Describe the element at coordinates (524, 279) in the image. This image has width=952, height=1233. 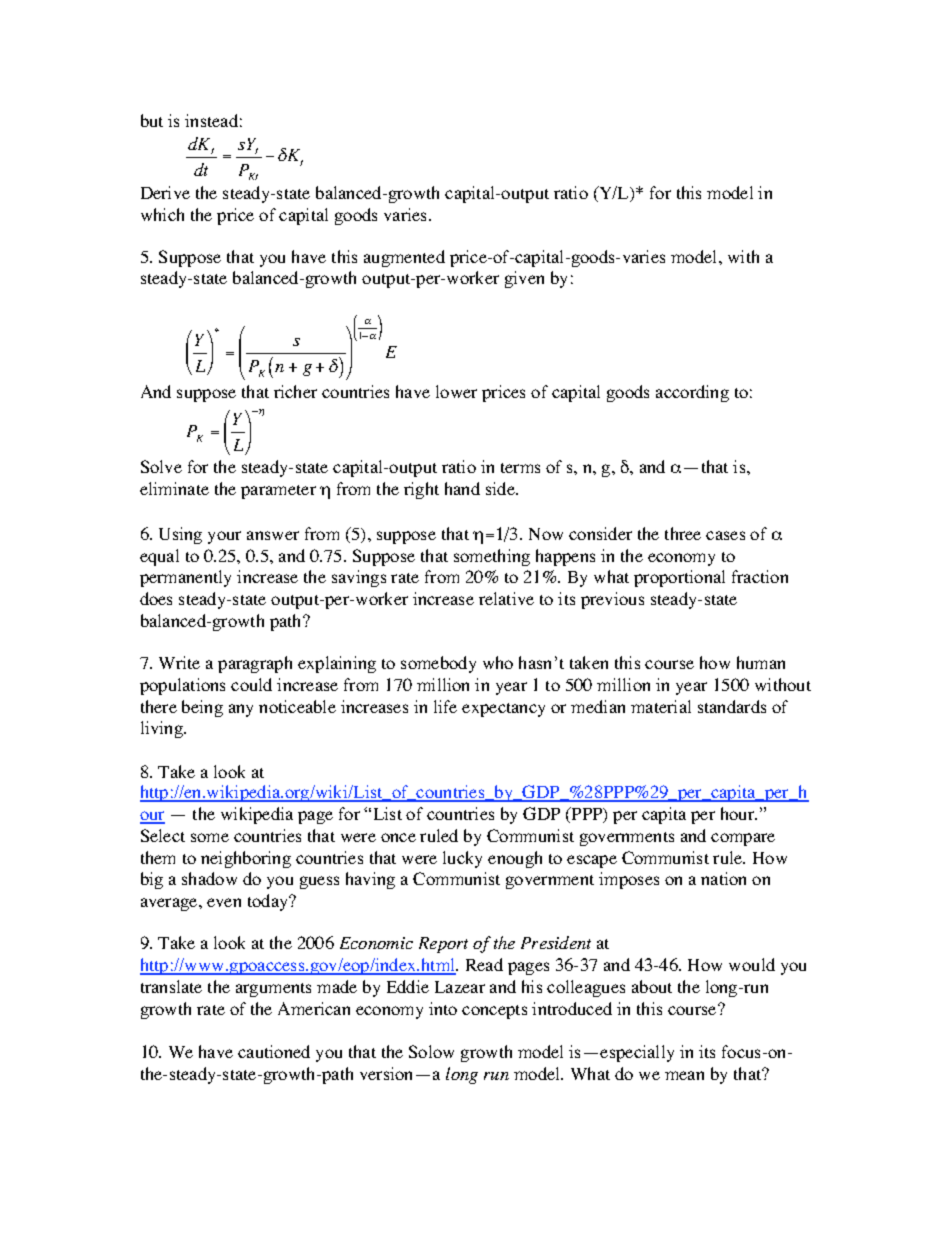
I see `given` at that location.
